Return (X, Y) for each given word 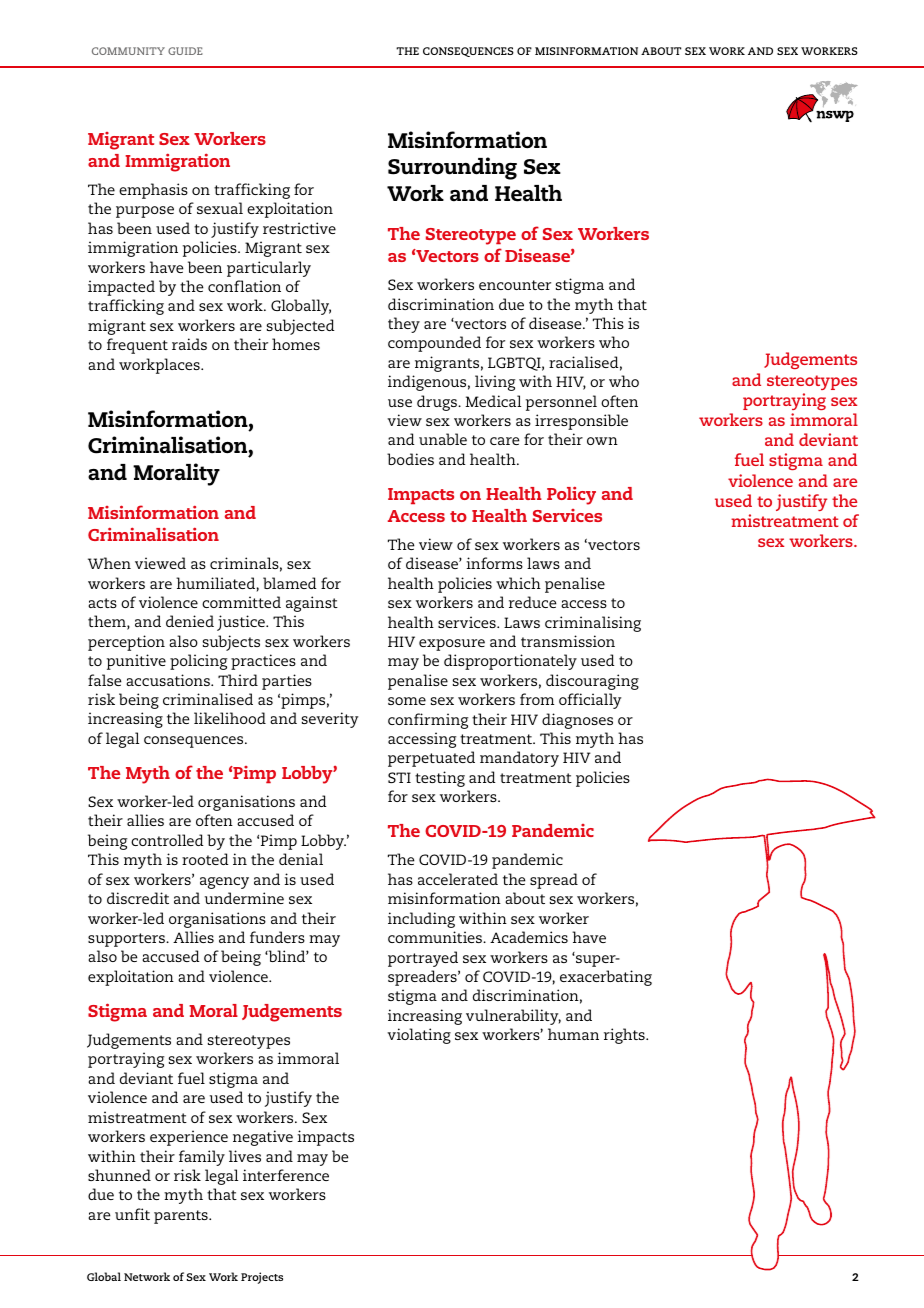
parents (182, 1217)
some (407, 701)
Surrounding (452, 168)
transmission (568, 641)
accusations (169, 680)
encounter (515, 285)
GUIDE (185, 51)
